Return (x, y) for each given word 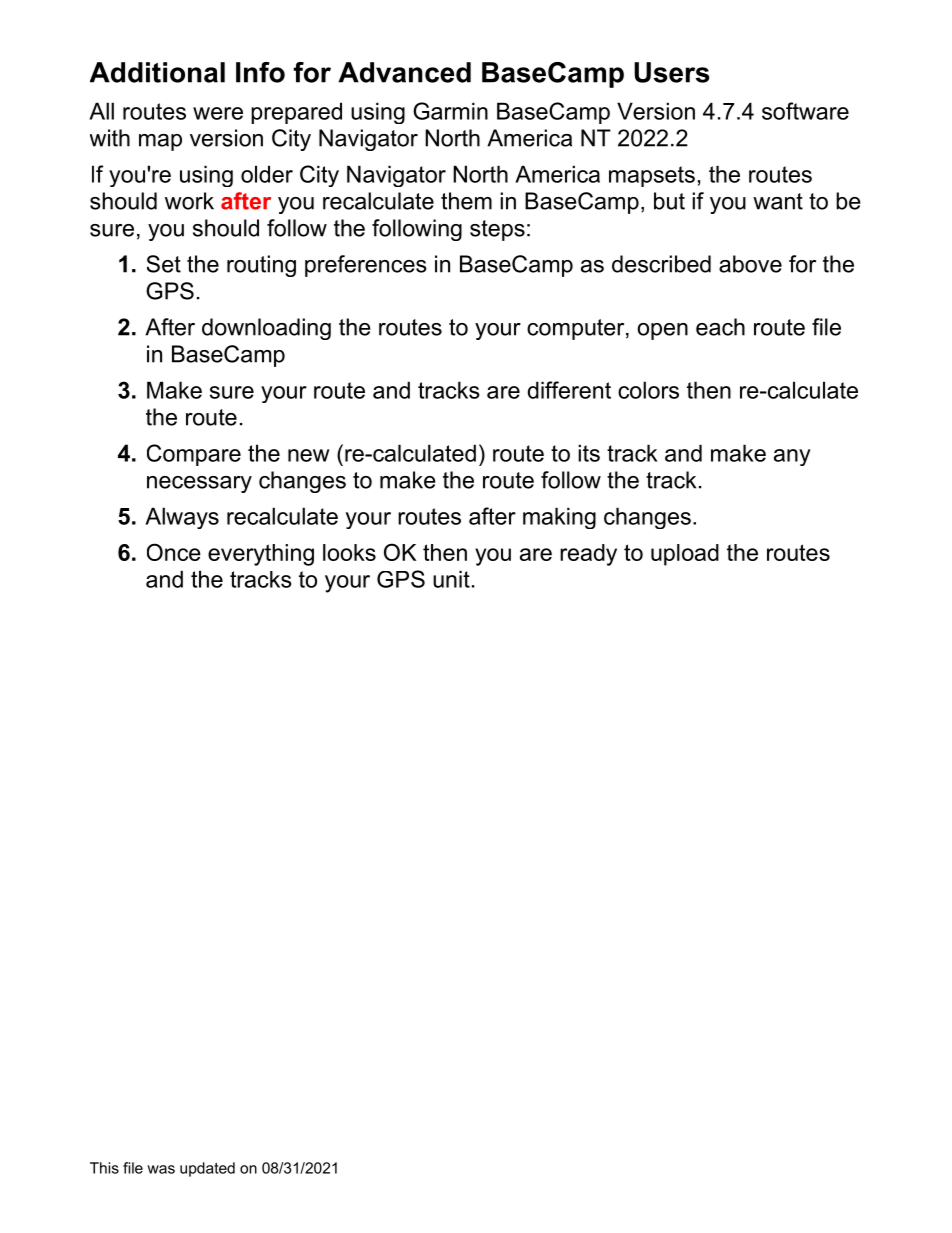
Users (671, 72)
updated (207, 1169)
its (589, 453)
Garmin (450, 111)
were (218, 113)
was (161, 1169)
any (792, 457)
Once (174, 552)
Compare (194, 455)
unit (451, 579)
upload (685, 555)
